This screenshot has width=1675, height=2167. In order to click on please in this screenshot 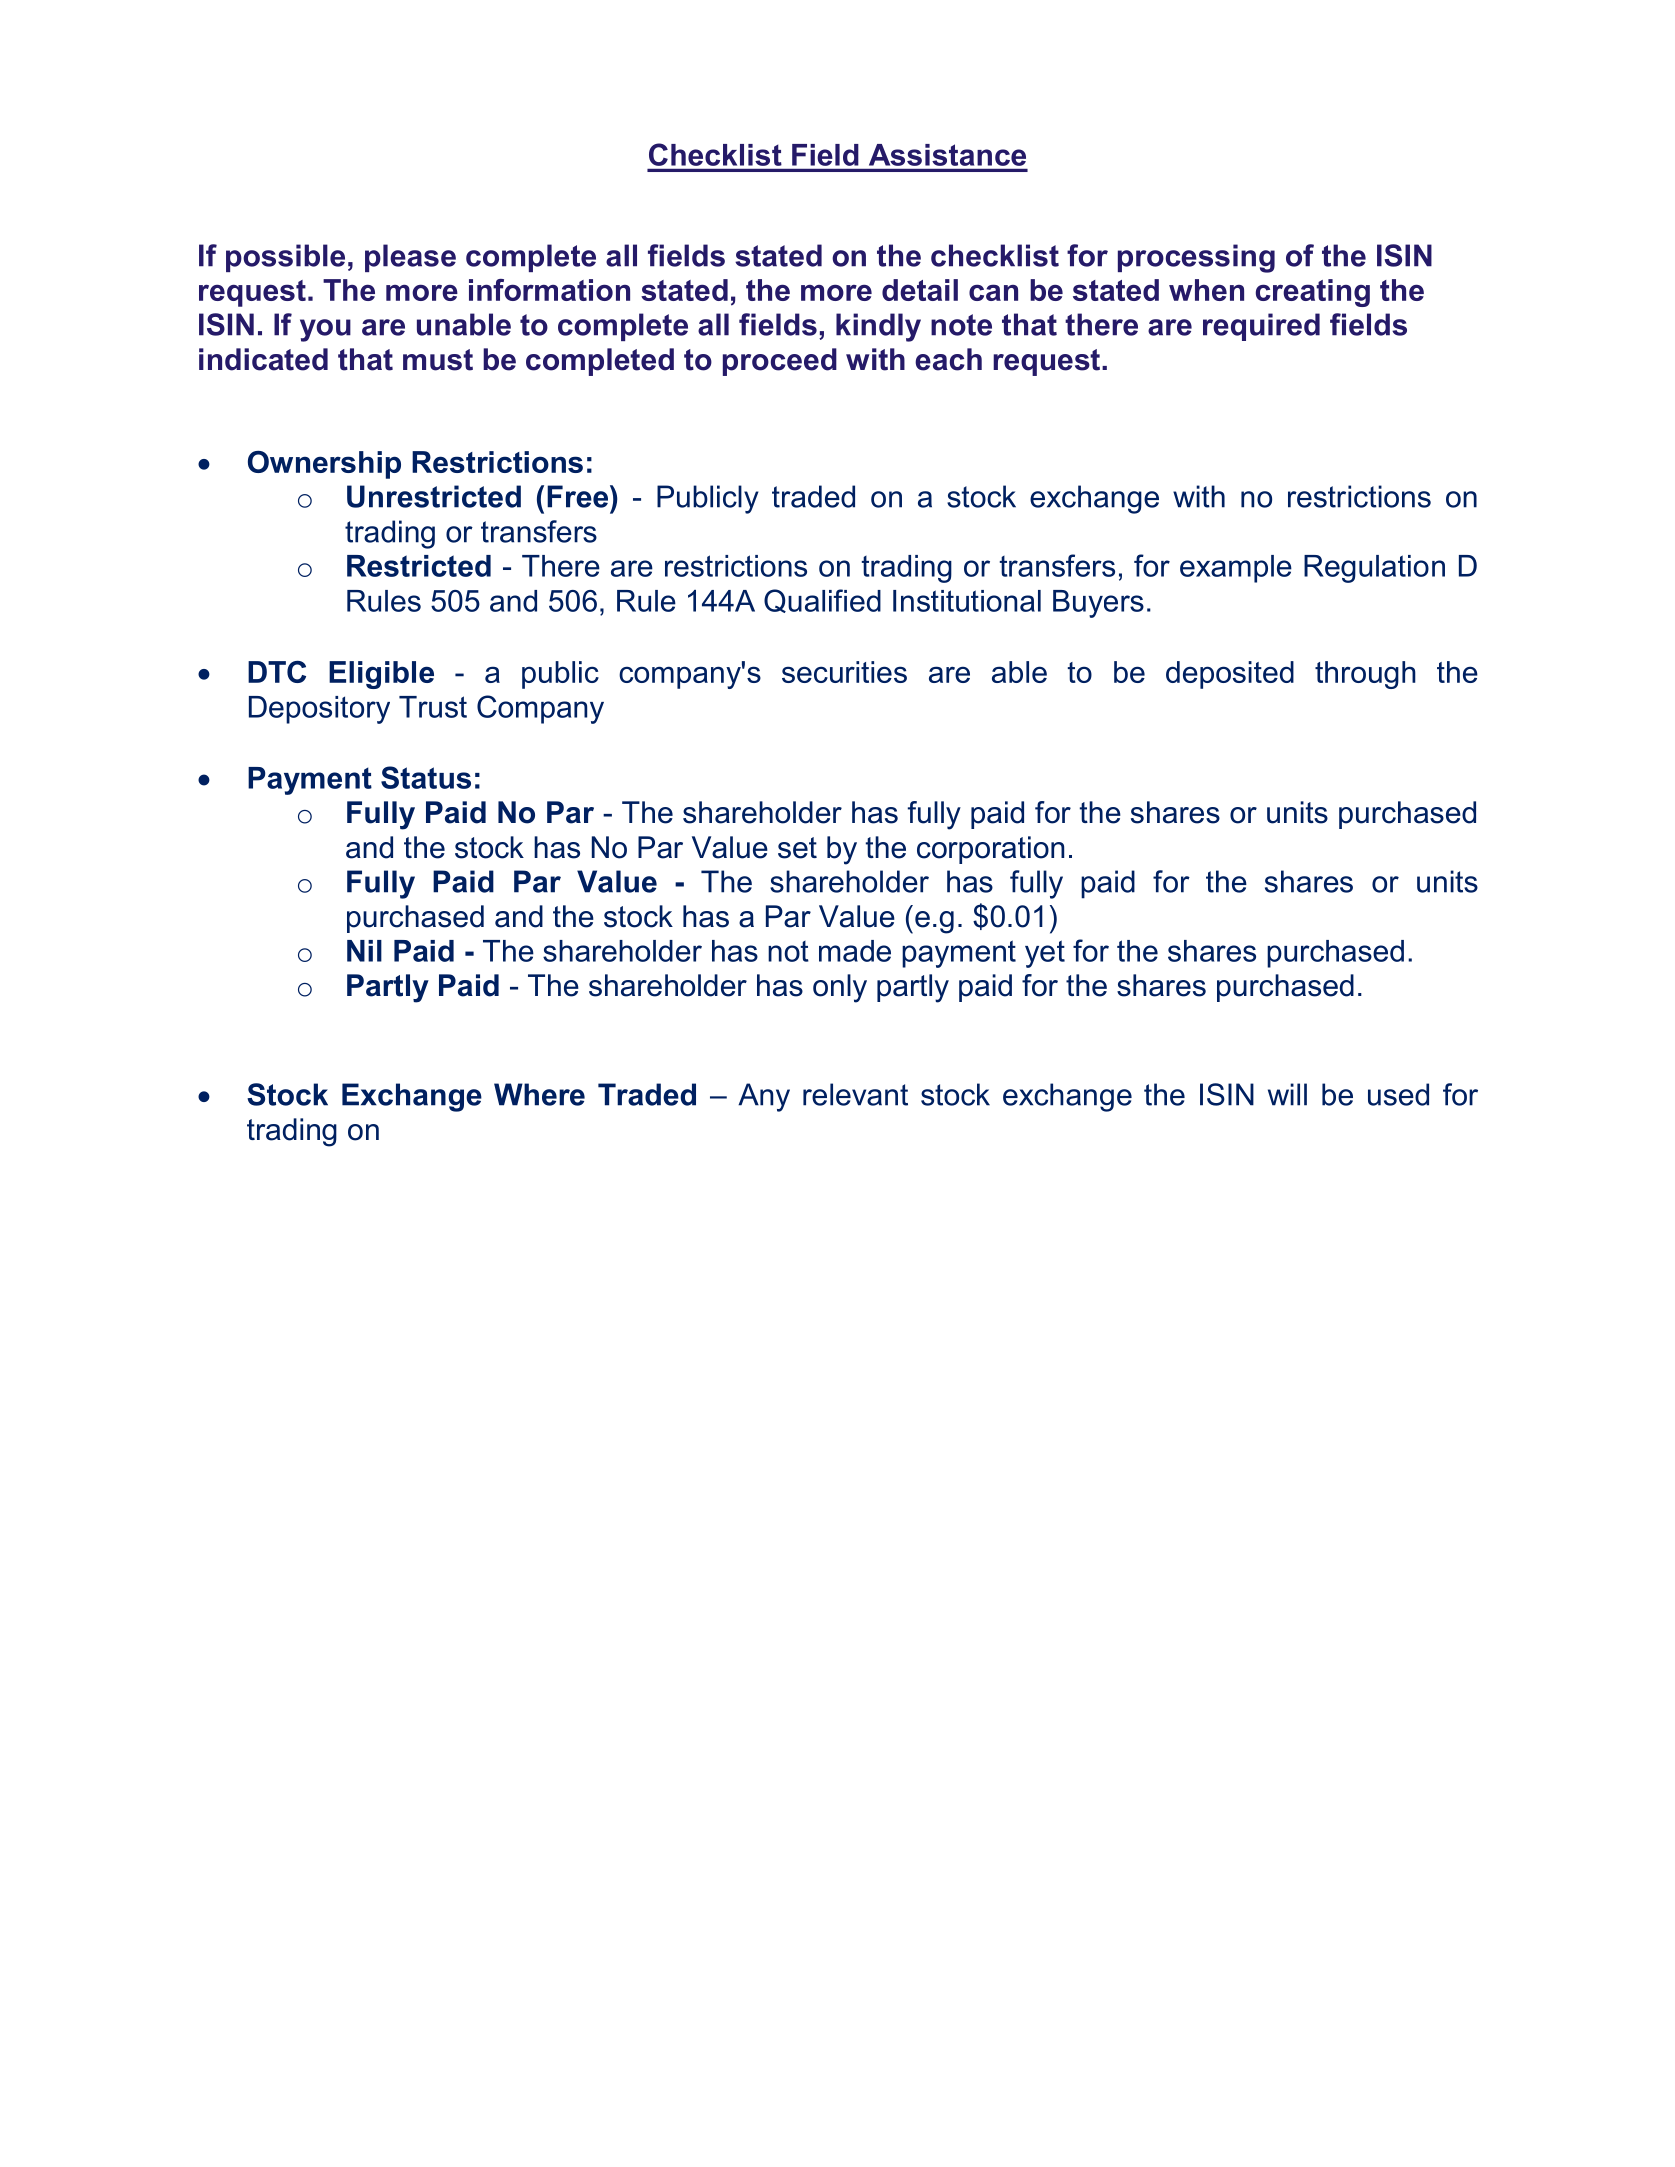, I will do `click(410, 258)`.
